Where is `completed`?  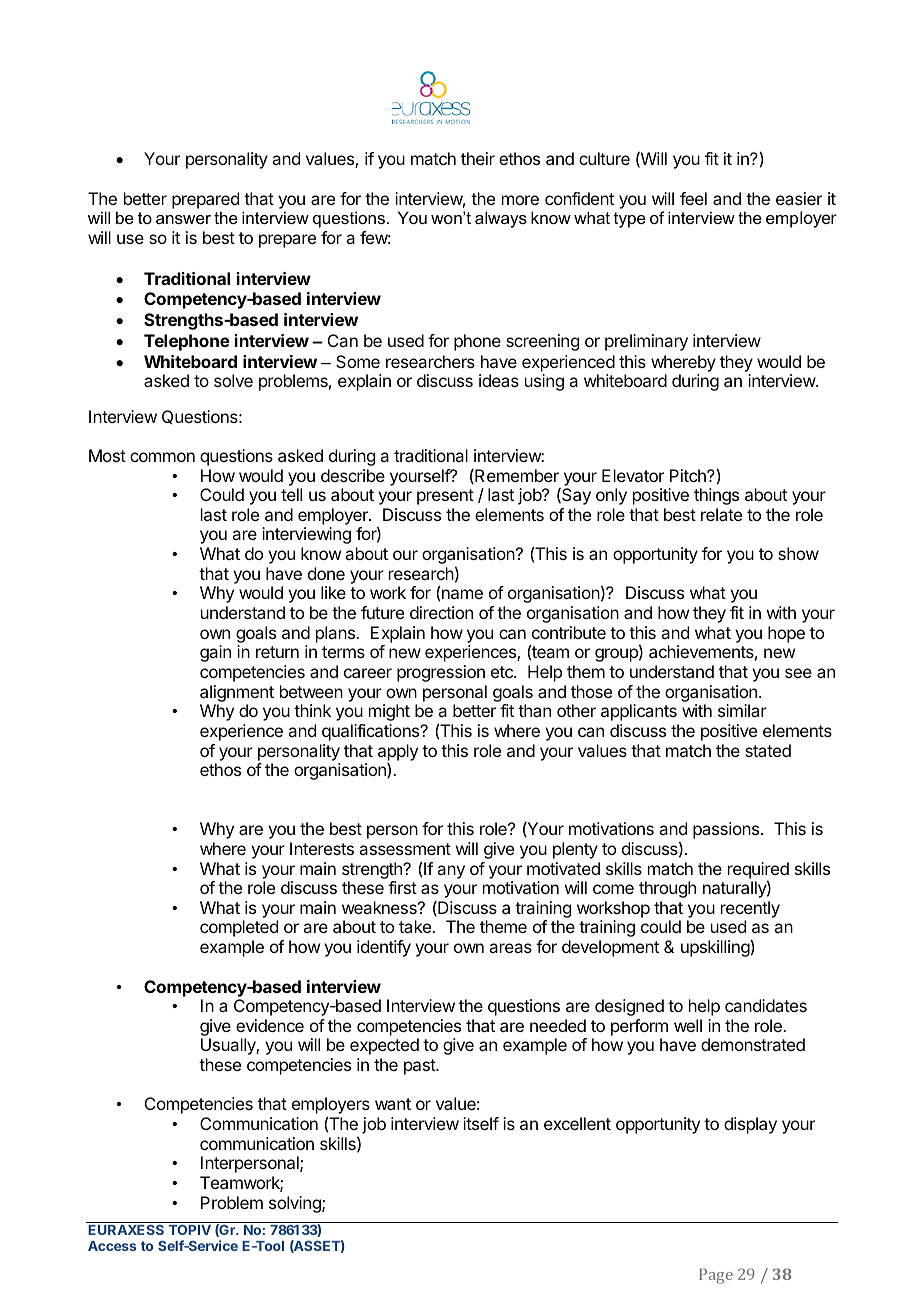
completed is located at coordinates (239, 928).
